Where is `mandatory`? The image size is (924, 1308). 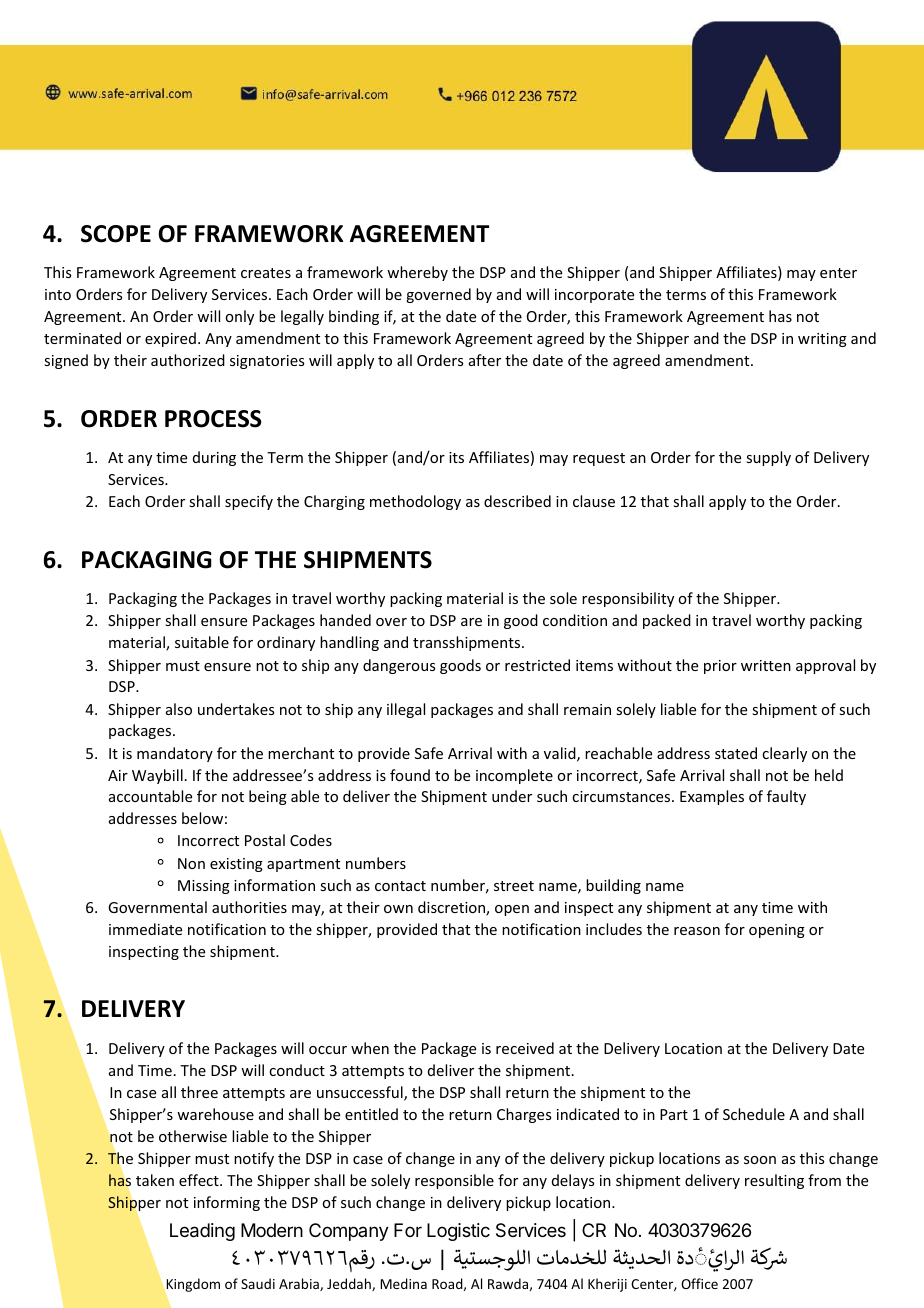
mandatory is located at coordinates (175, 754).
